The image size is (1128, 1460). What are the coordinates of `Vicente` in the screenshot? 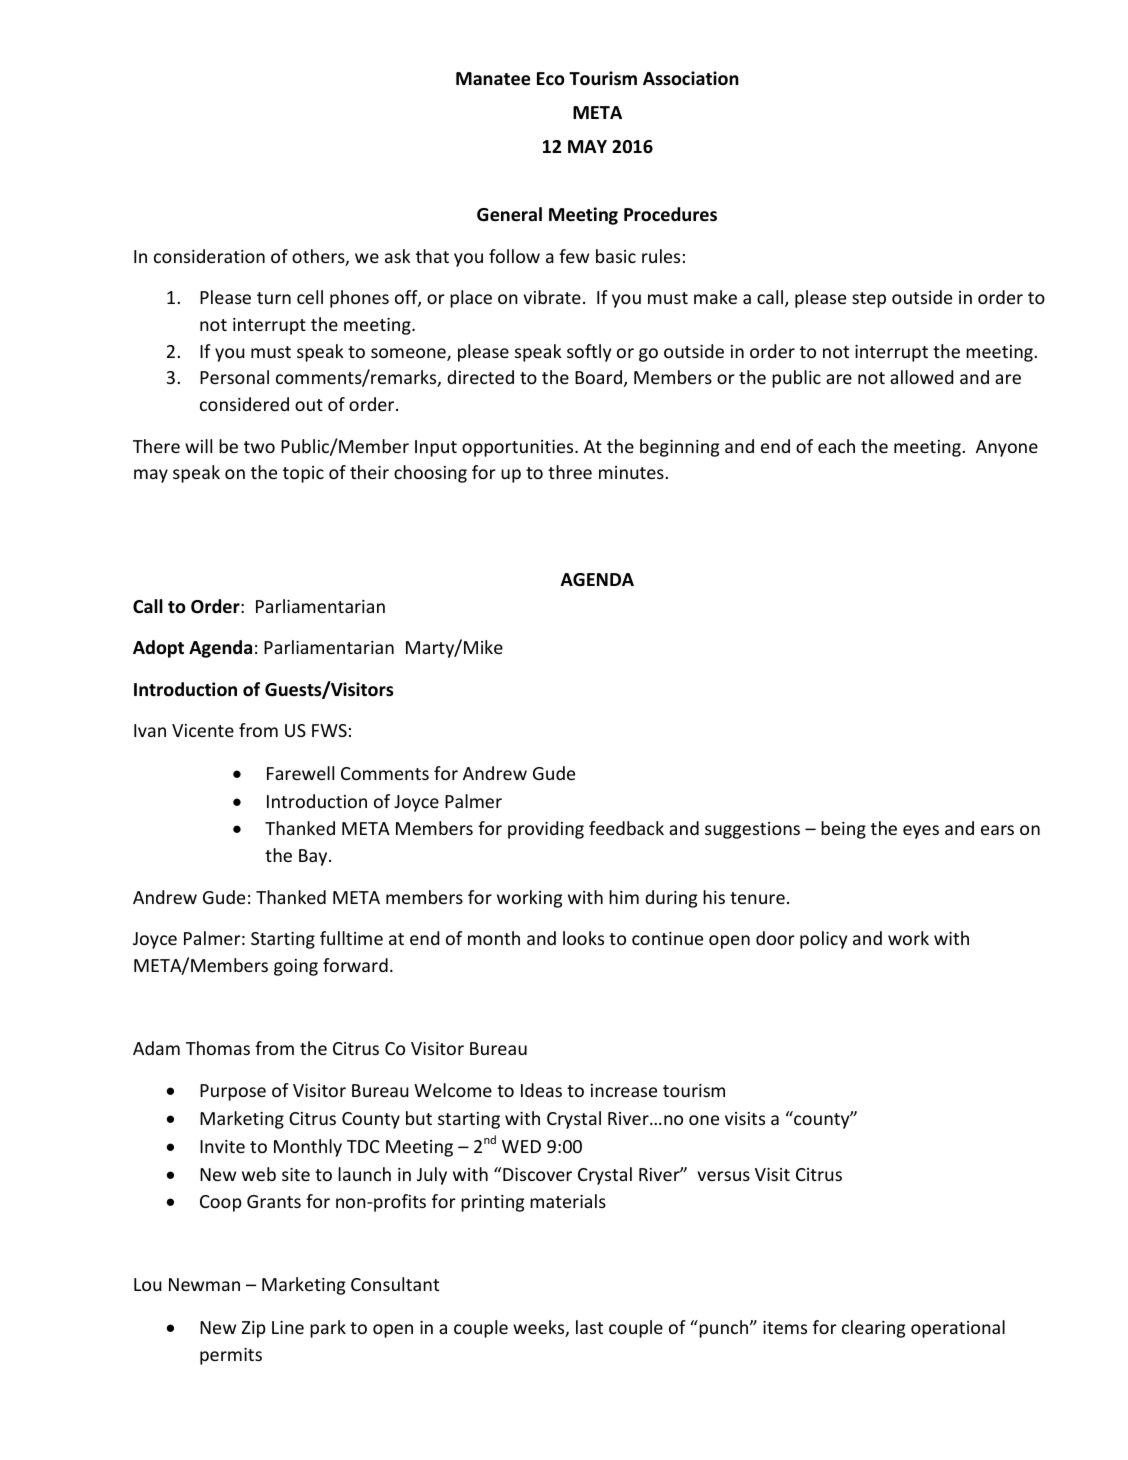 It's located at (203, 730).
